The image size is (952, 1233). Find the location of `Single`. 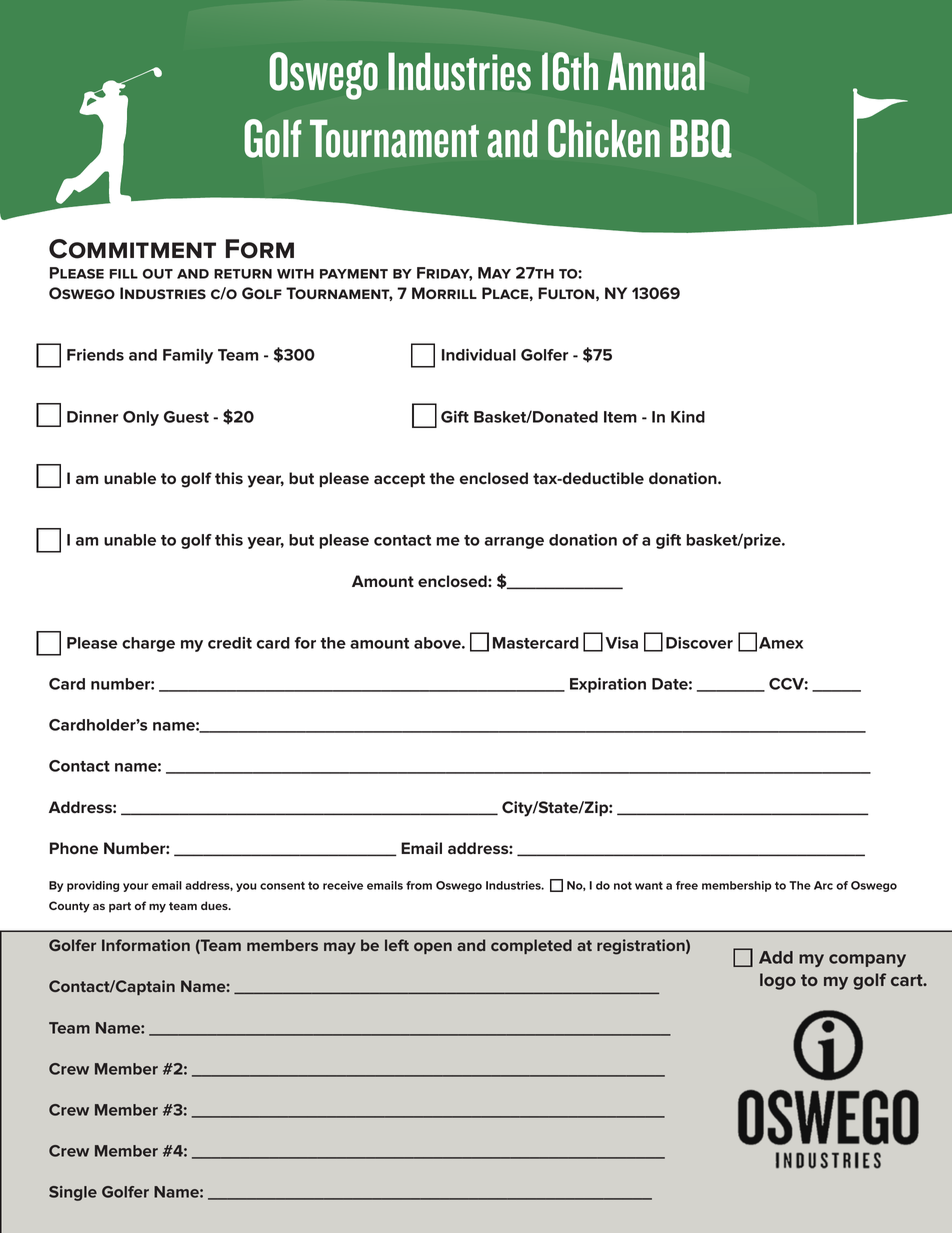

Single is located at coordinates (73, 1193).
